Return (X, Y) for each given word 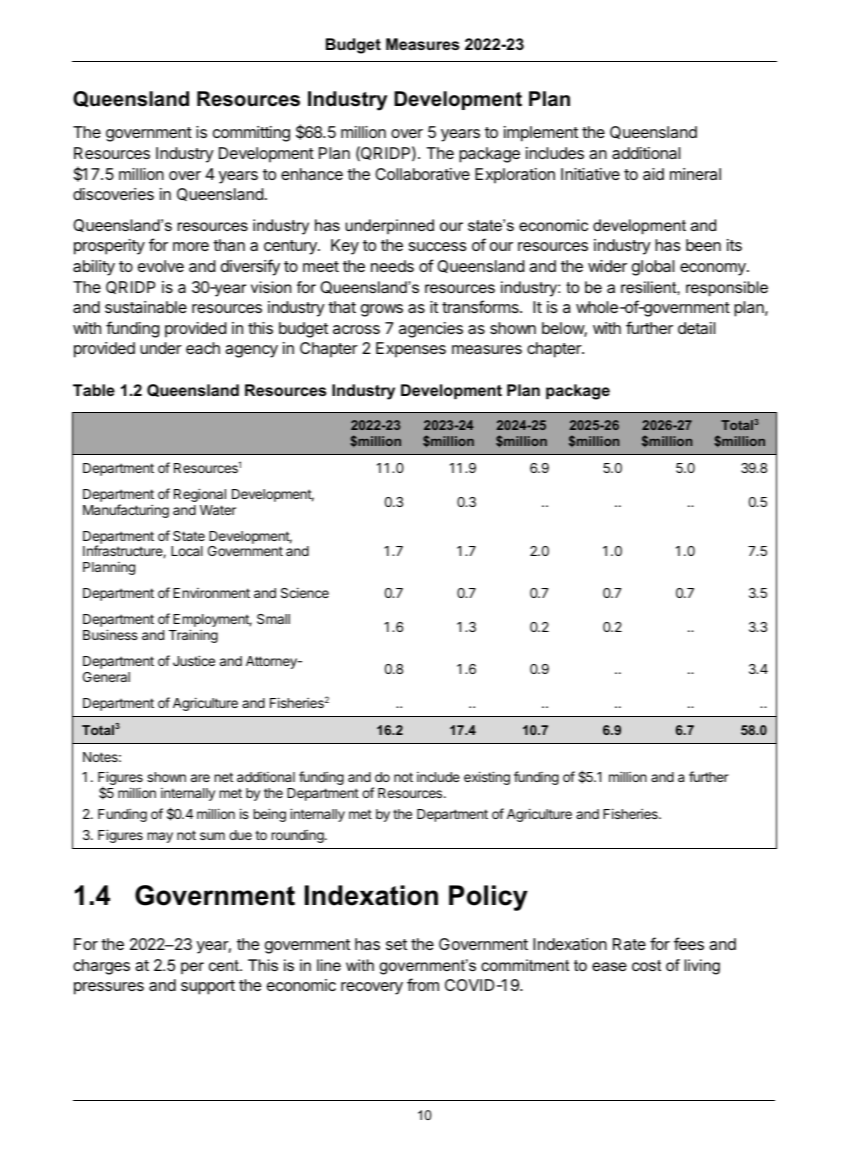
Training (193, 636)
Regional (200, 495)
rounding (299, 836)
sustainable (146, 307)
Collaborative (422, 174)
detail (696, 328)
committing (251, 134)
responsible (727, 289)
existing (487, 778)
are (200, 778)
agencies (431, 330)
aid (653, 174)
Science (305, 592)
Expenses (411, 350)
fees (689, 943)
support (208, 987)
